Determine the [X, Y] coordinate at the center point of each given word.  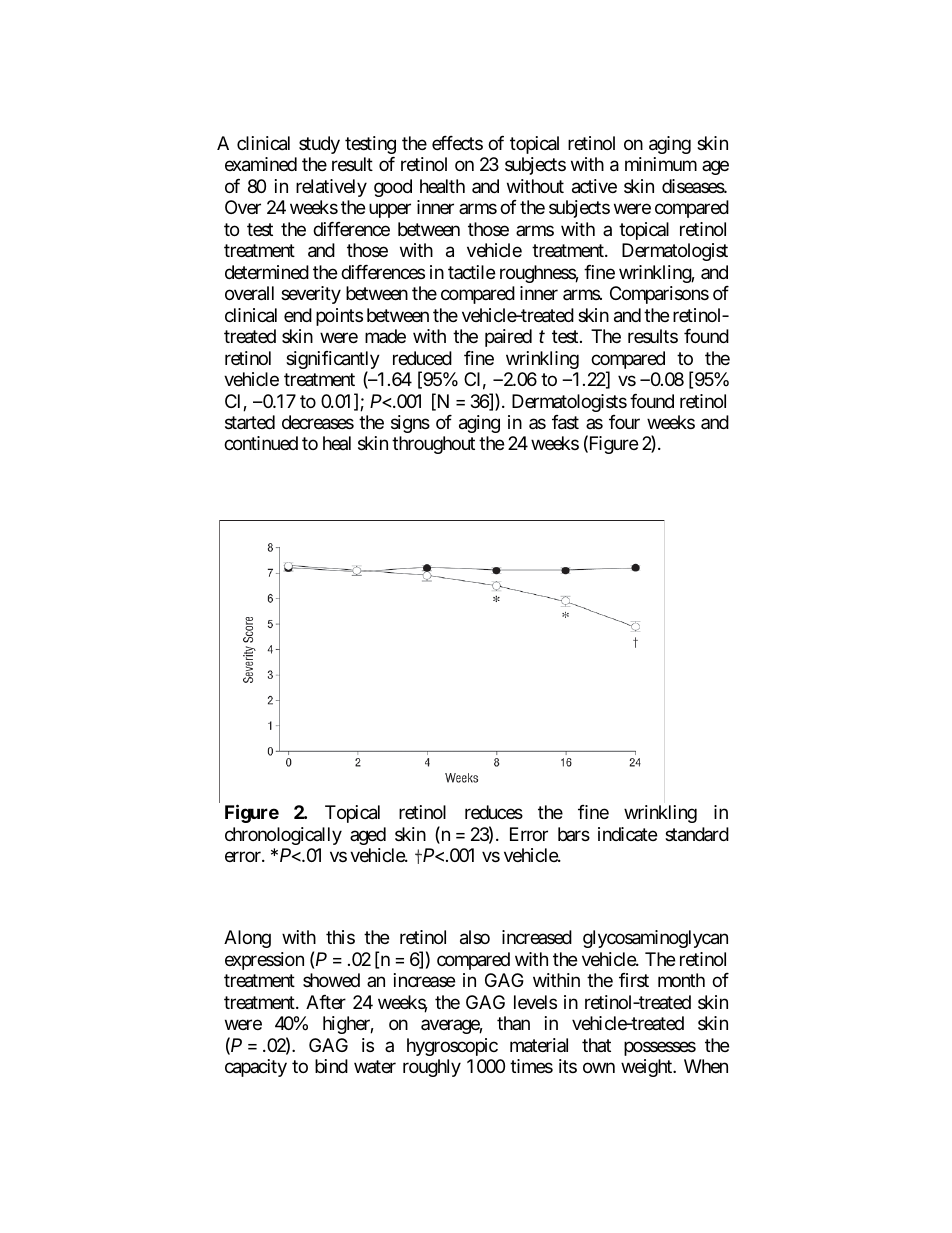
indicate [627, 834]
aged [368, 836]
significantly [333, 361]
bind [331, 1066]
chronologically [283, 836]
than [513, 1023]
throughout [433, 445]
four [624, 422]
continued [261, 443]
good [393, 188]
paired [508, 338]
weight [647, 1068]
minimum [661, 164]
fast [565, 422]
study [319, 145]
